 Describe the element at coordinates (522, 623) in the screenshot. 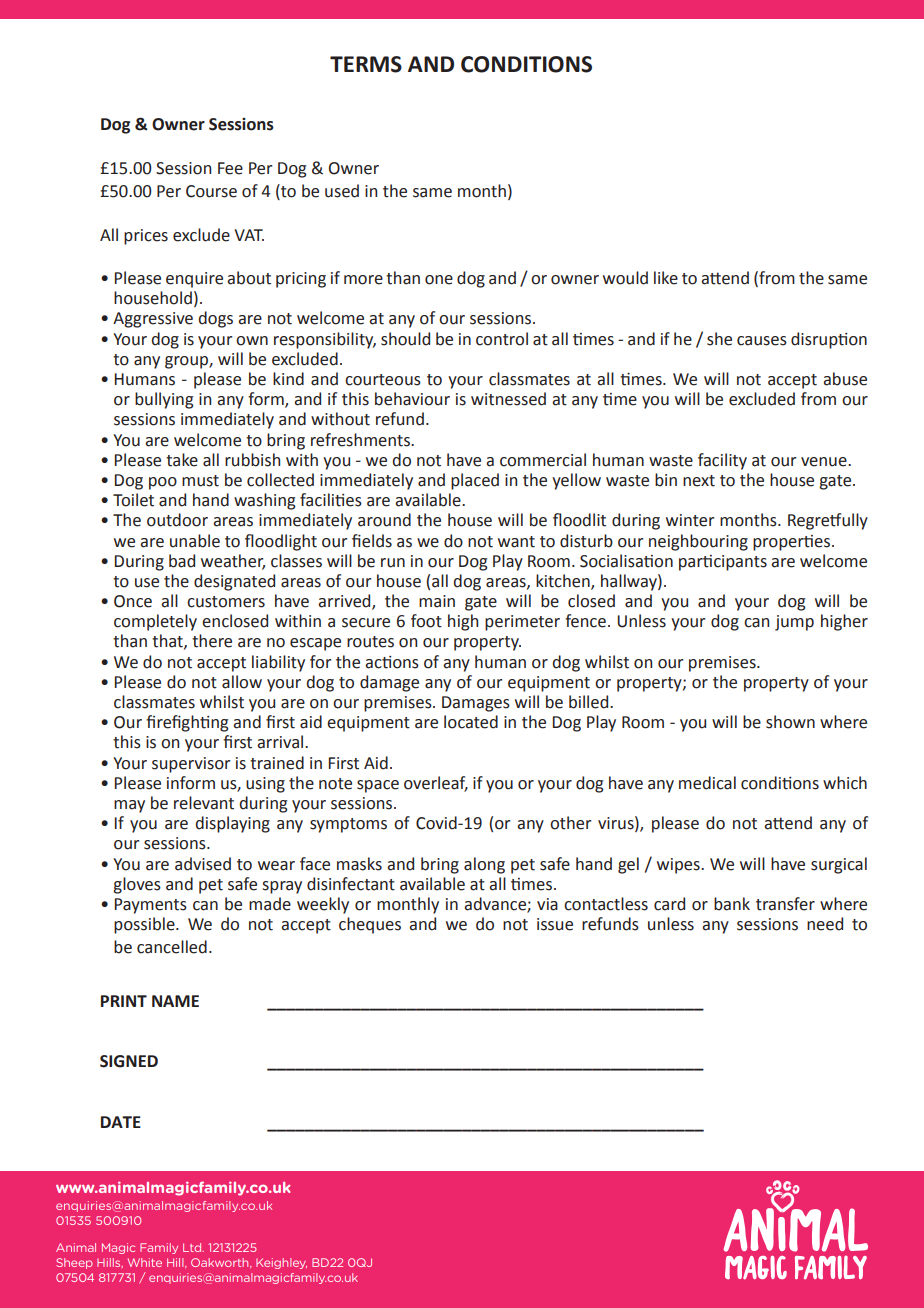

I see `perimeter` at that location.
